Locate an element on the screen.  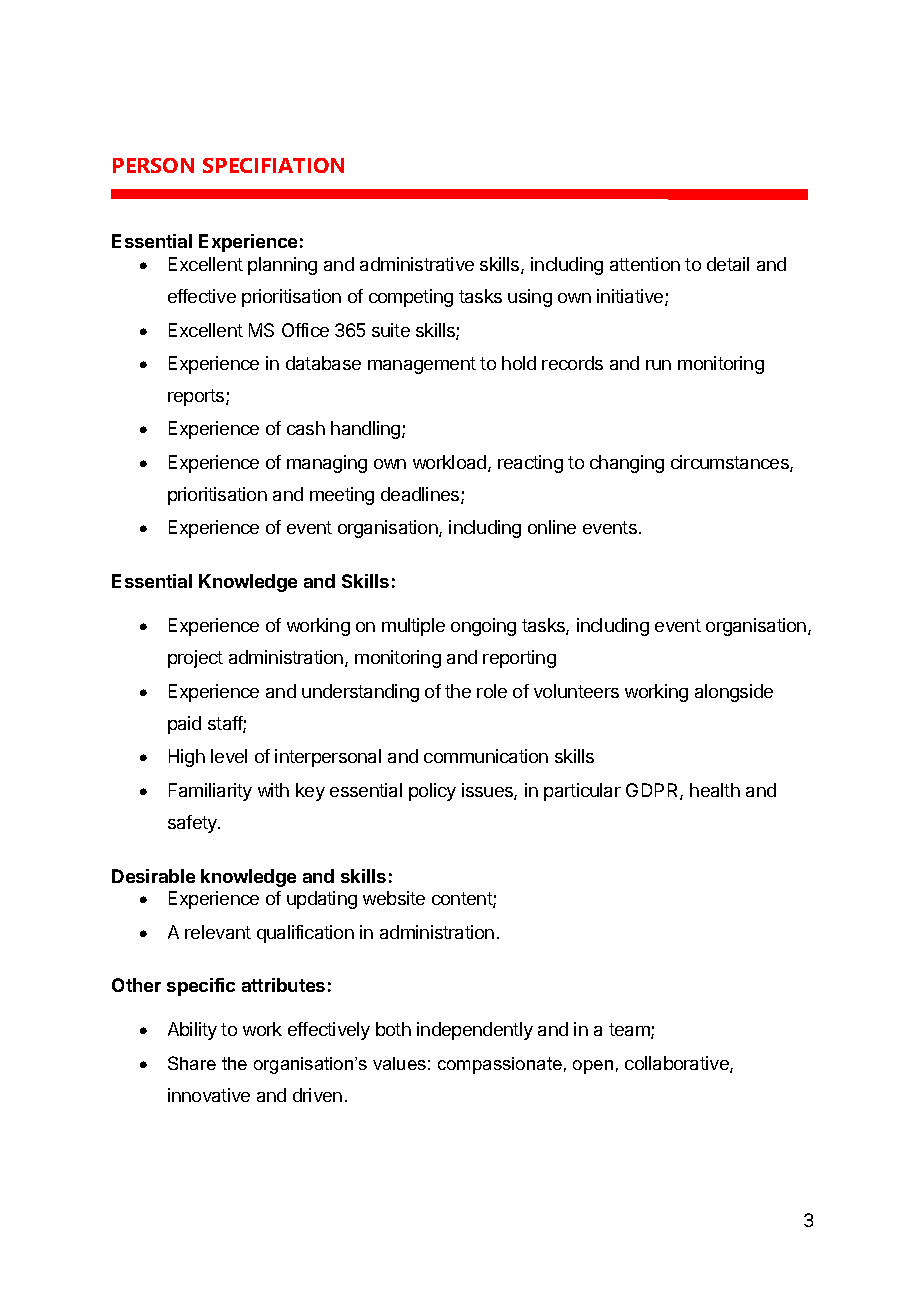
planning is located at coordinates (282, 266).
